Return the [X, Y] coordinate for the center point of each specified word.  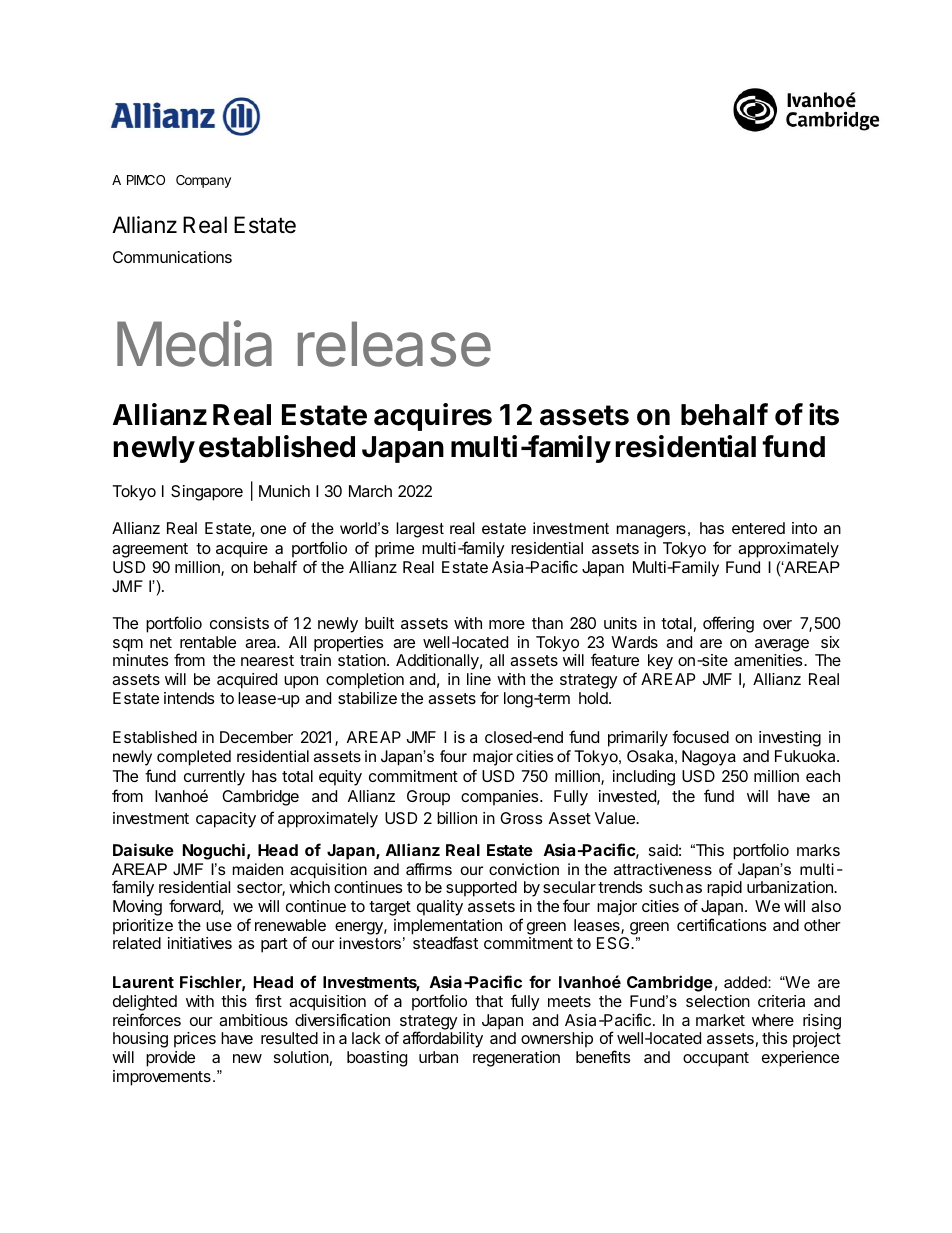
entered [758, 528]
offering [728, 624]
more [507, 624]
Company [203, 181]
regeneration [516, 1059]
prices [195, 1040]
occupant [716, 1059]
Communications [172, 257]
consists [239, 623]
